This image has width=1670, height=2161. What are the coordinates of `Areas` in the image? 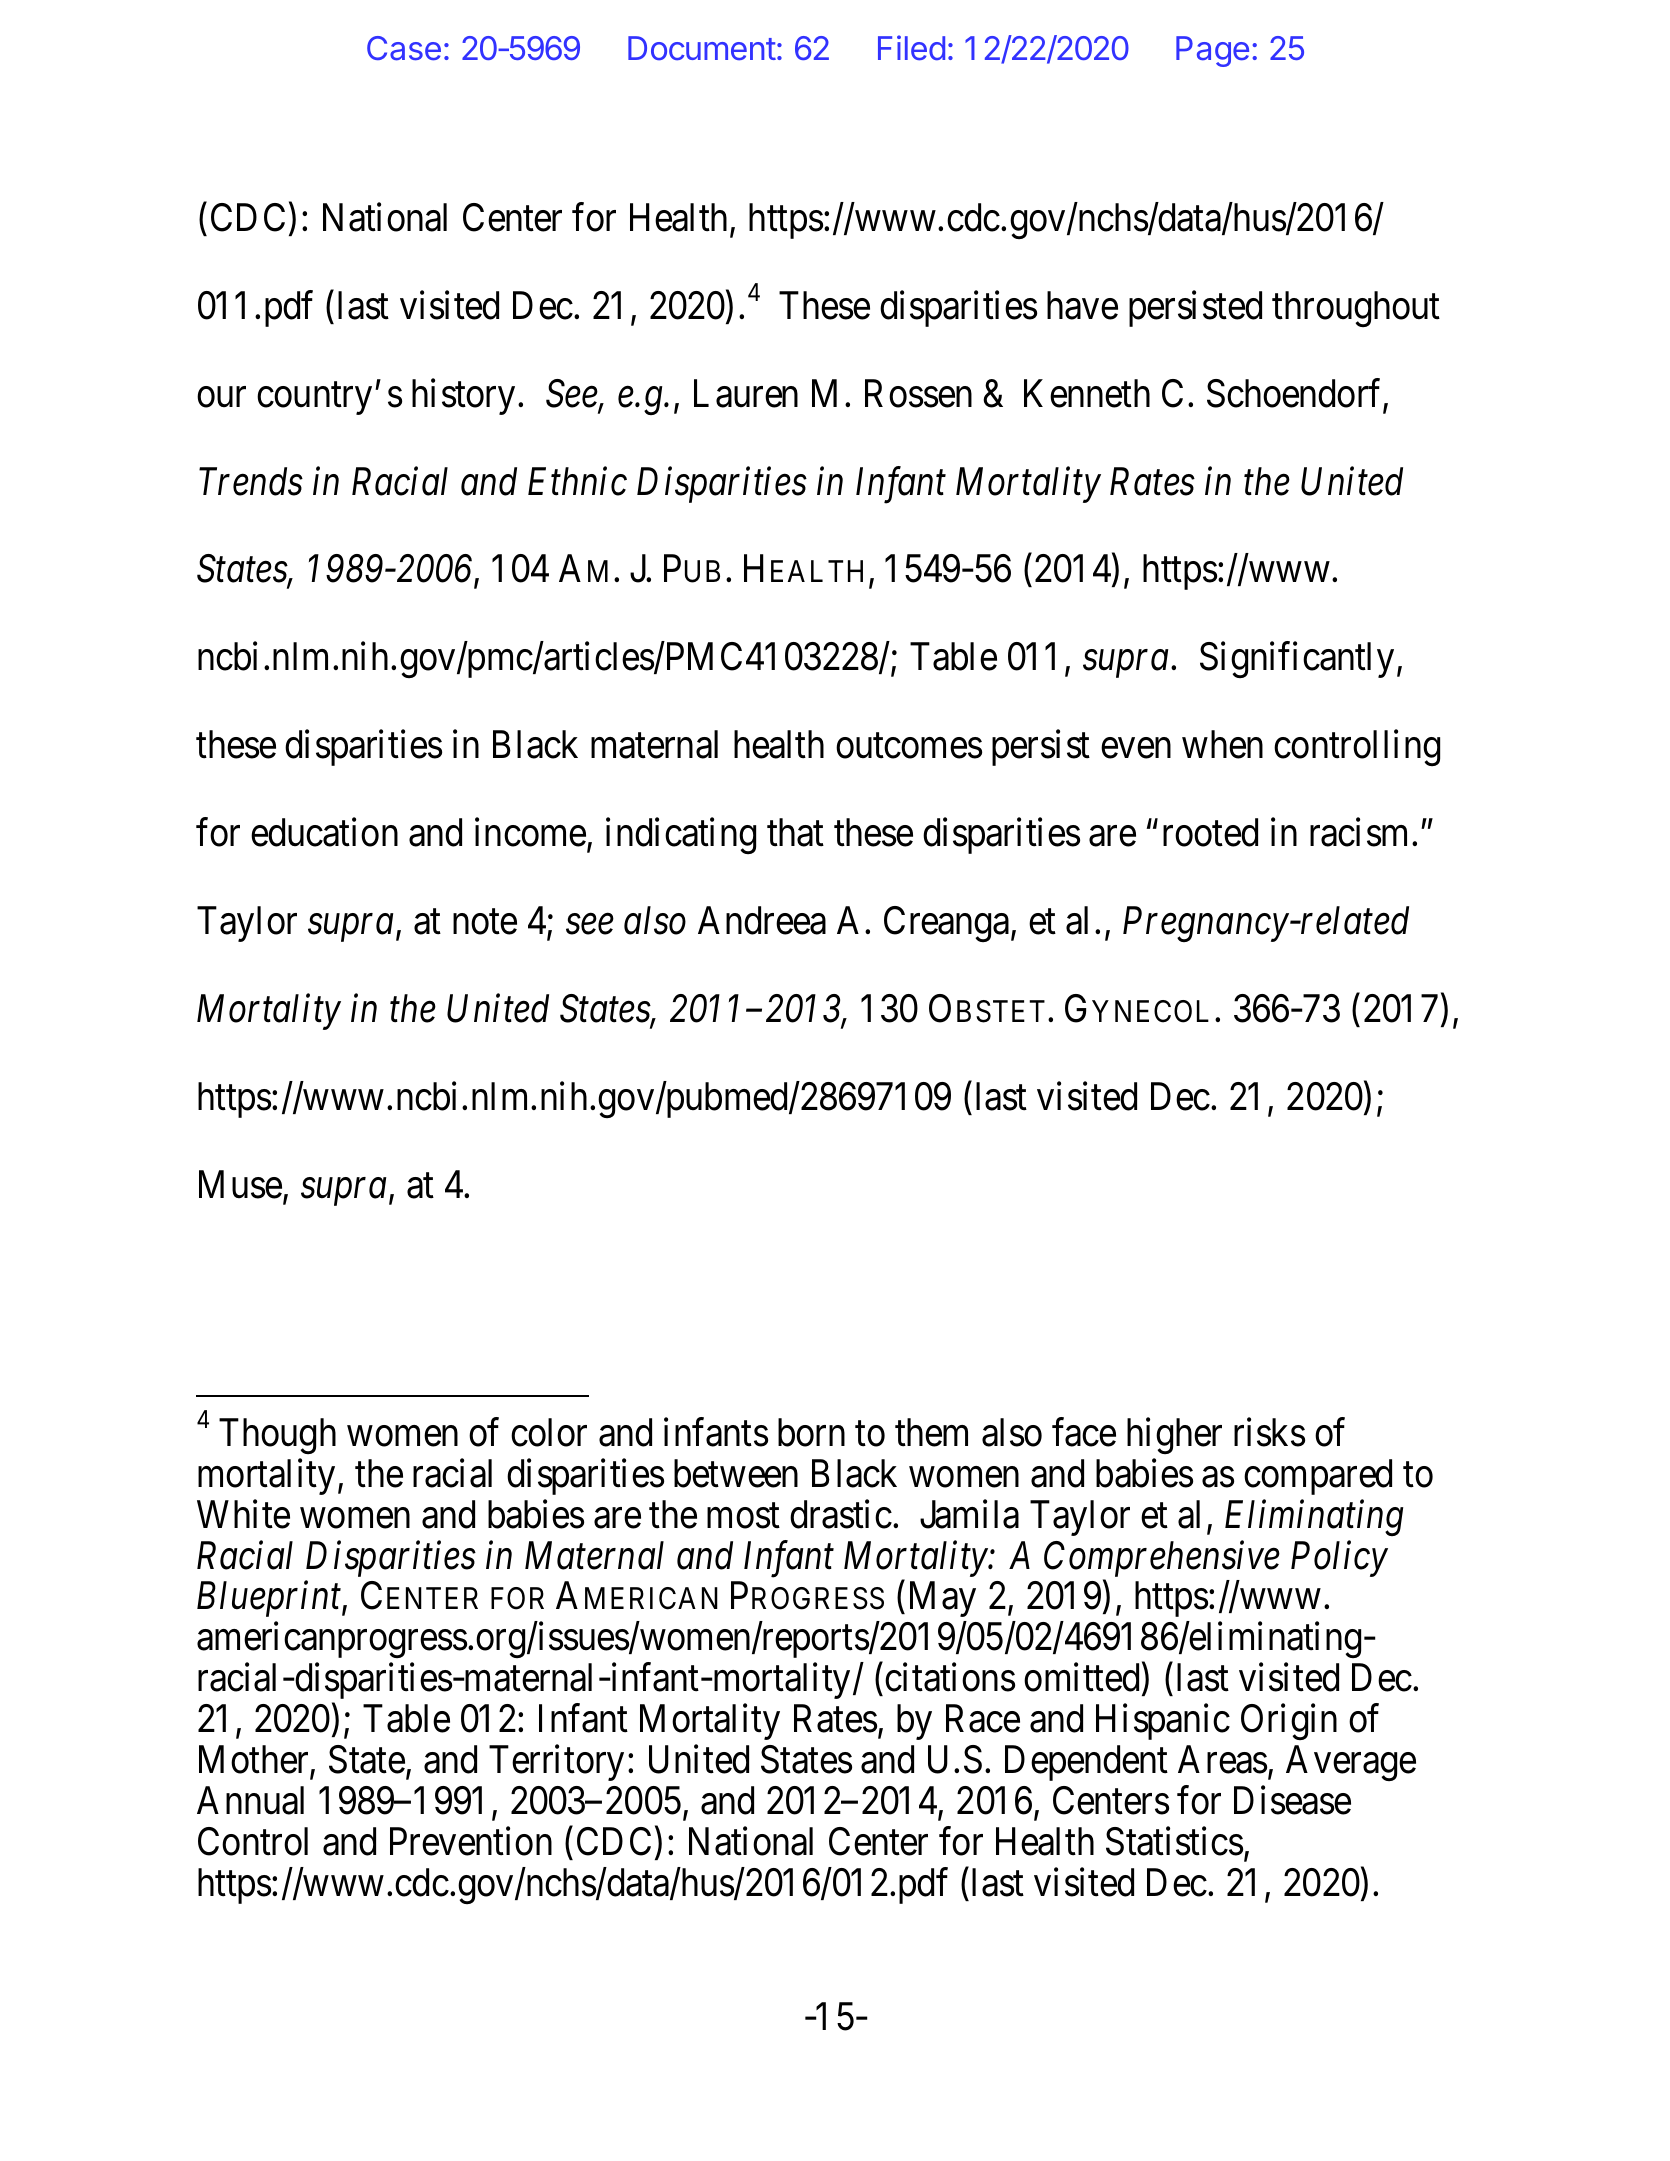 It's located at (1222, 1759).
